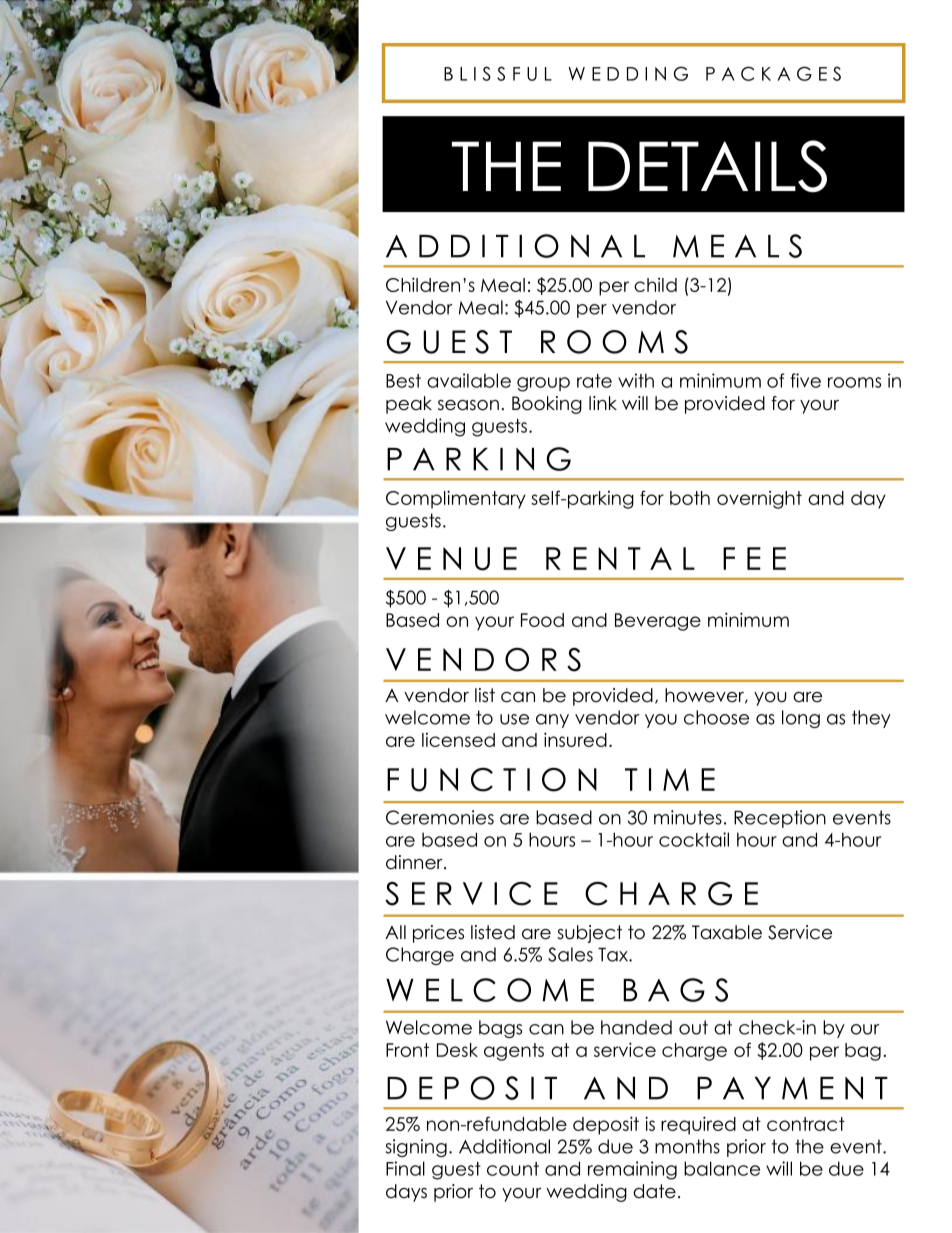 Image resolution: width=952 pixels, height=1233 pixels. I want to click on with, so click(636, 380).
